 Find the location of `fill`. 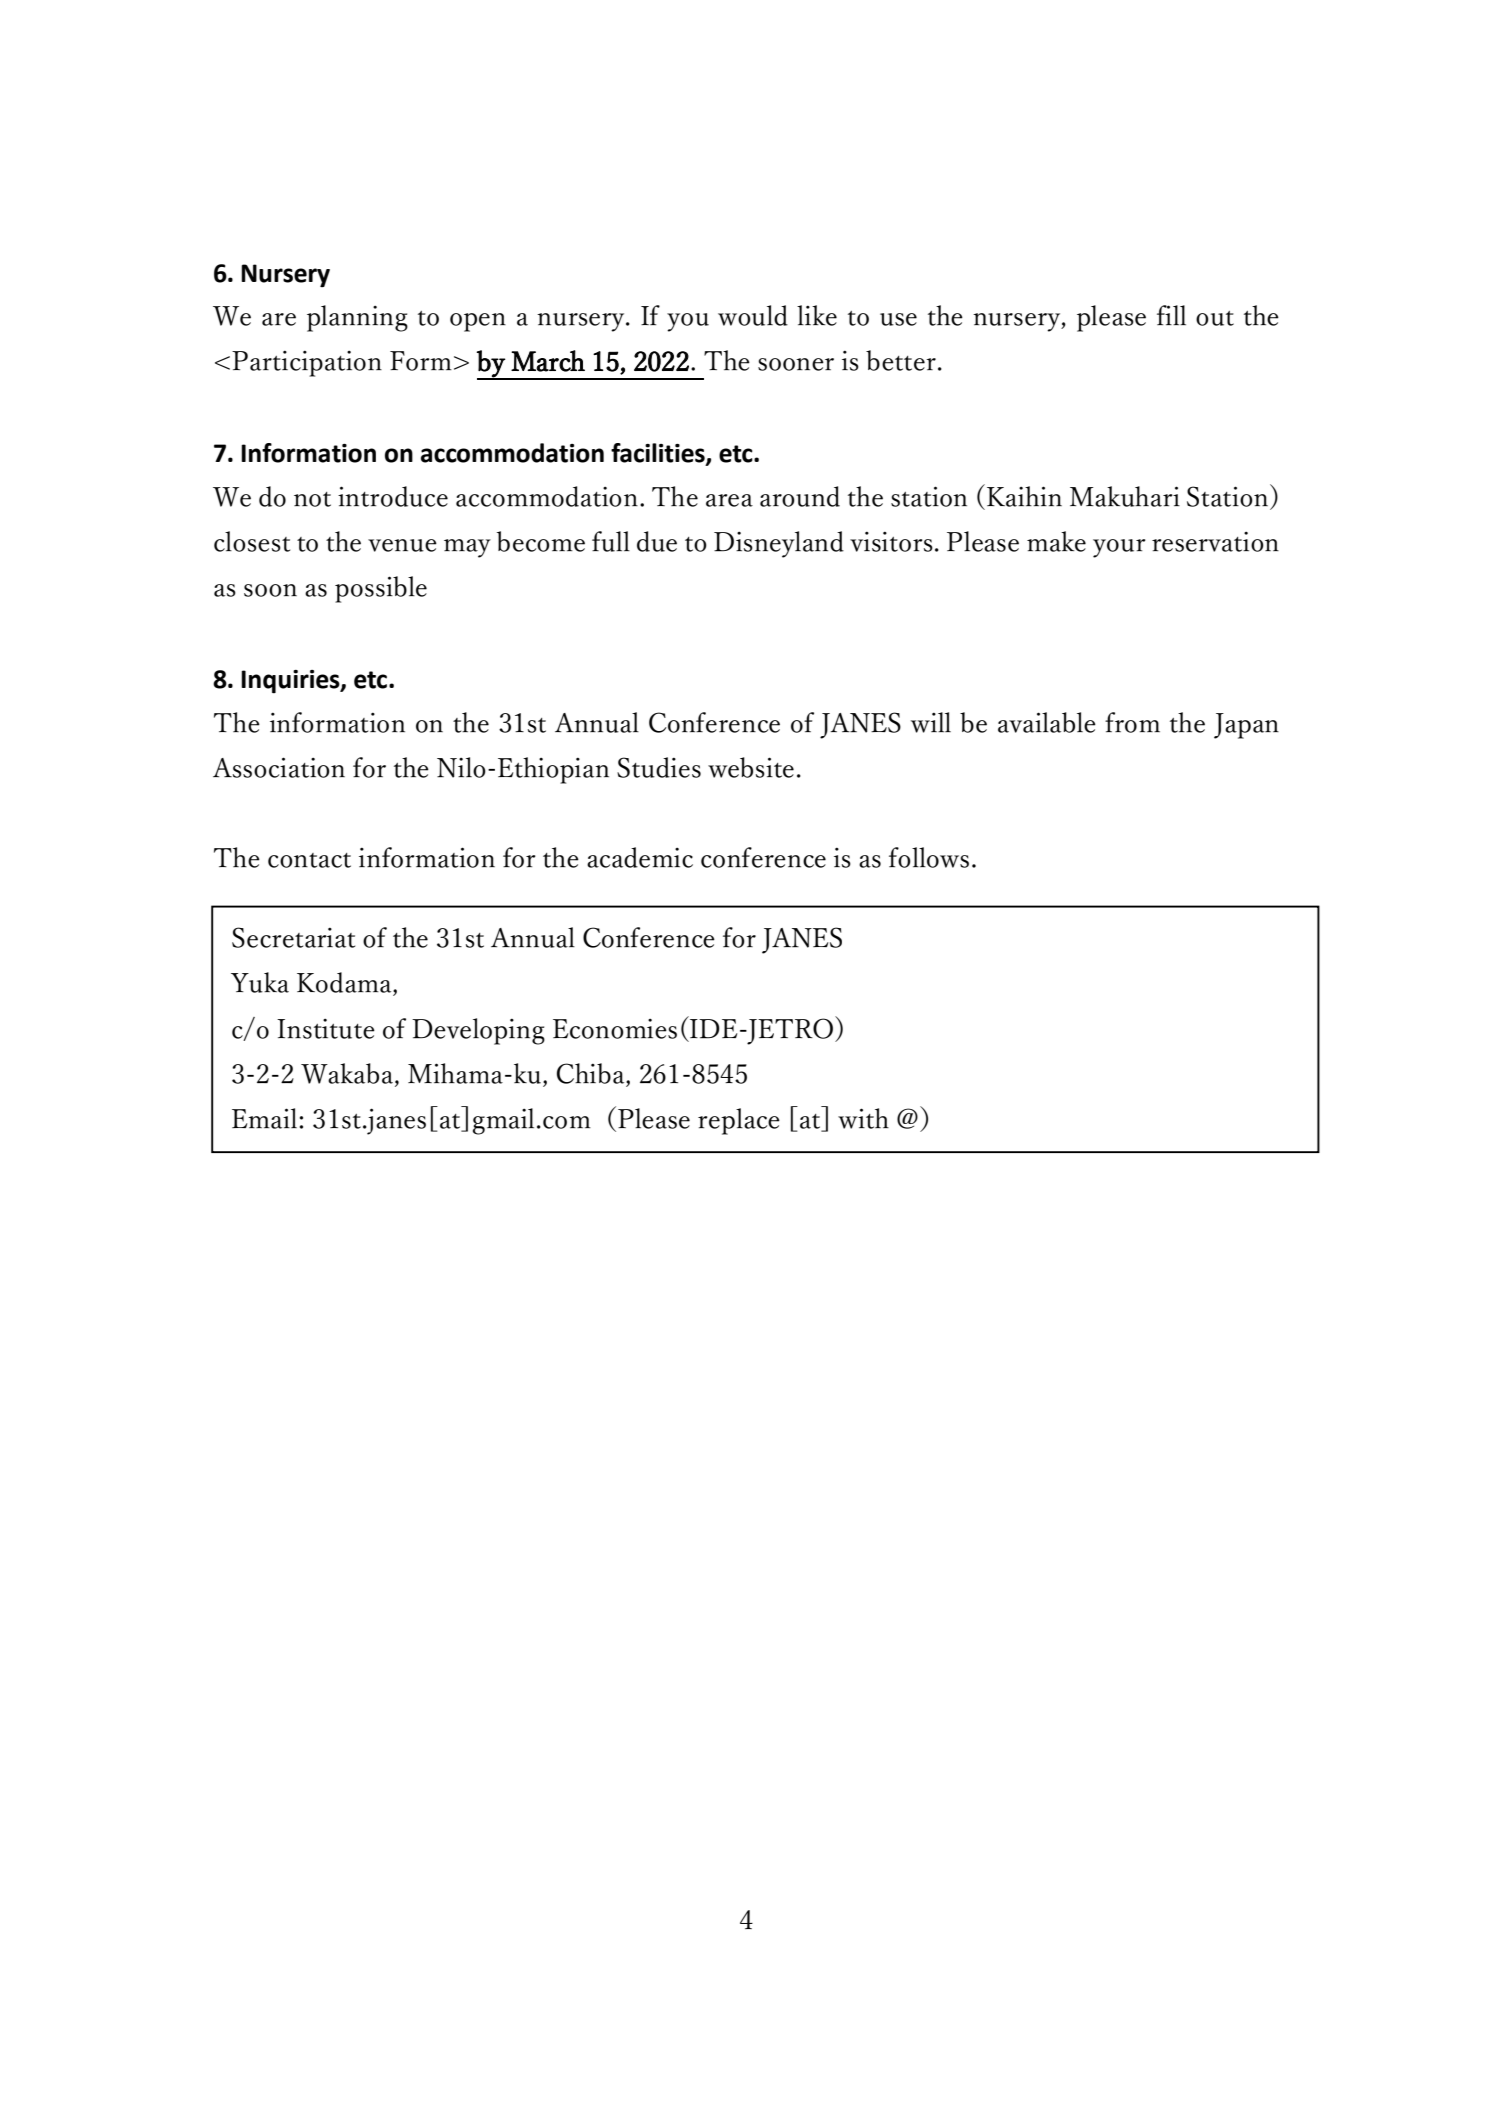

fill is located at coordinates (1171, 315).
